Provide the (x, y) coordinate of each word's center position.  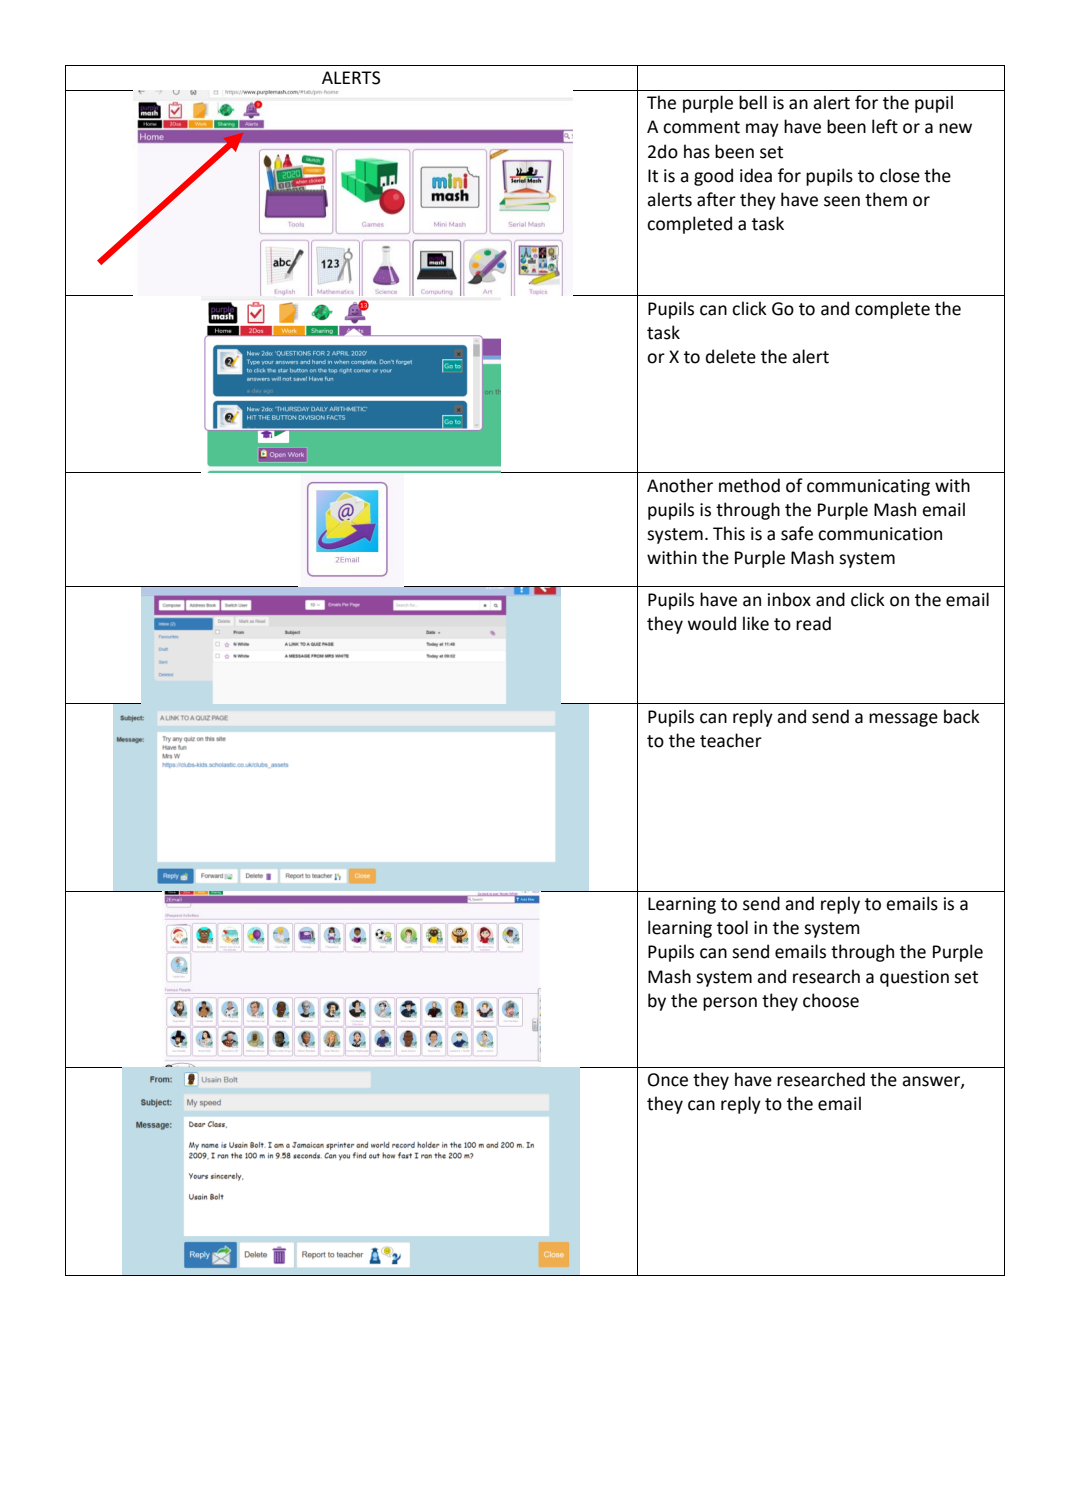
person (730, 1004)
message (903, 720)
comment (701, 127)
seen (842, 201)
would (712, 623)
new (955, 128)
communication (880, 534)
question (914, 978)
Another (680, 485)
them (886, 199)
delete (731, 356)
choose (831, 1000)
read (813, 623)
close (900, 175)
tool (732, 927)
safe (797, 533)
